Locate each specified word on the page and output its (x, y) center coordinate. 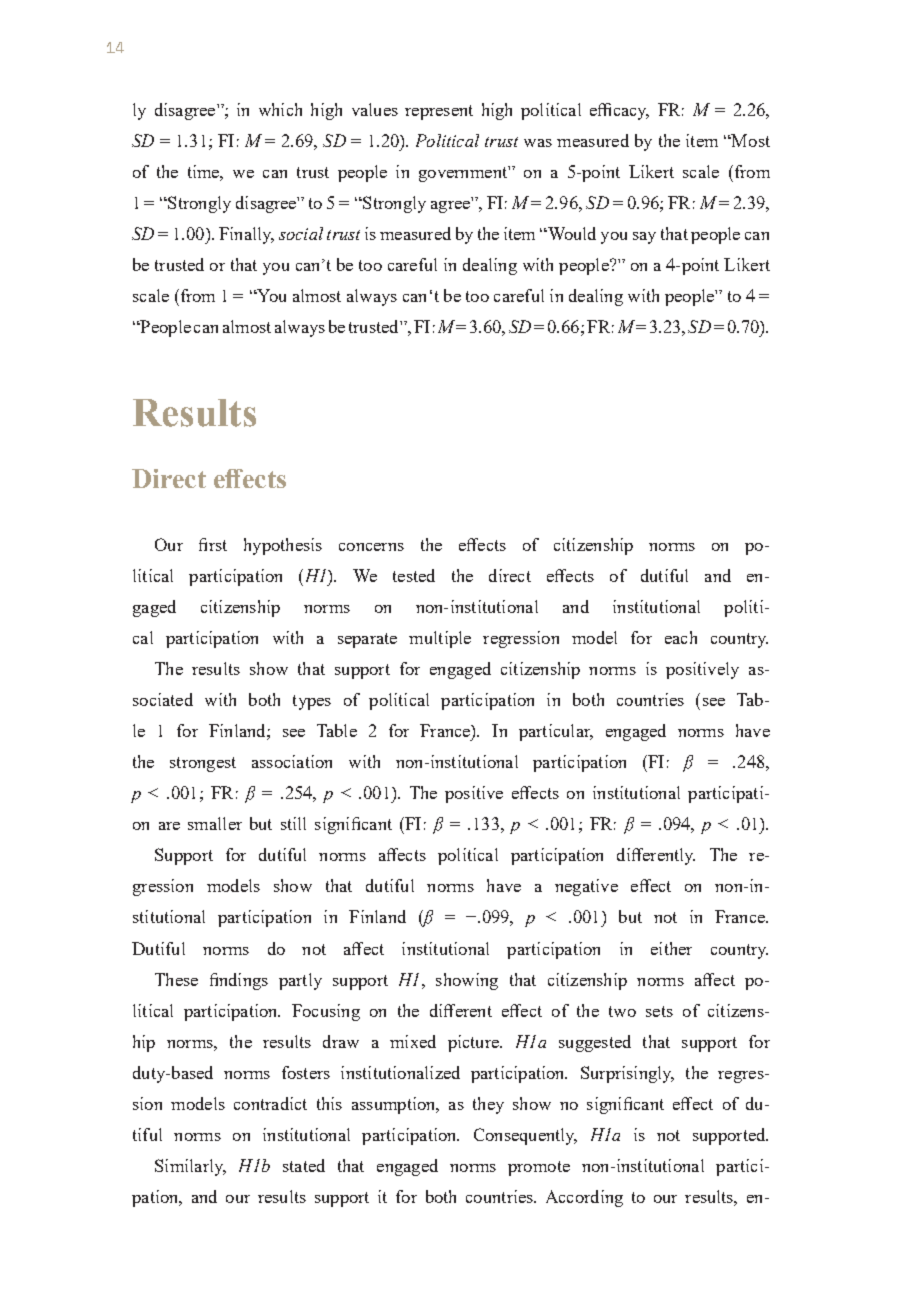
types (312, 702)
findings (239, 981)
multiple (440, 639)
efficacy (619, 111)
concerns (371, 547)
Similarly (190, 1167)
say (644, 238)
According (584, 1198)
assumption (395, 1105)
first (213, 544)
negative (586, 887)
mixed (413, 1041)
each (681, 637)
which (280, 109)
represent (439, 112)
